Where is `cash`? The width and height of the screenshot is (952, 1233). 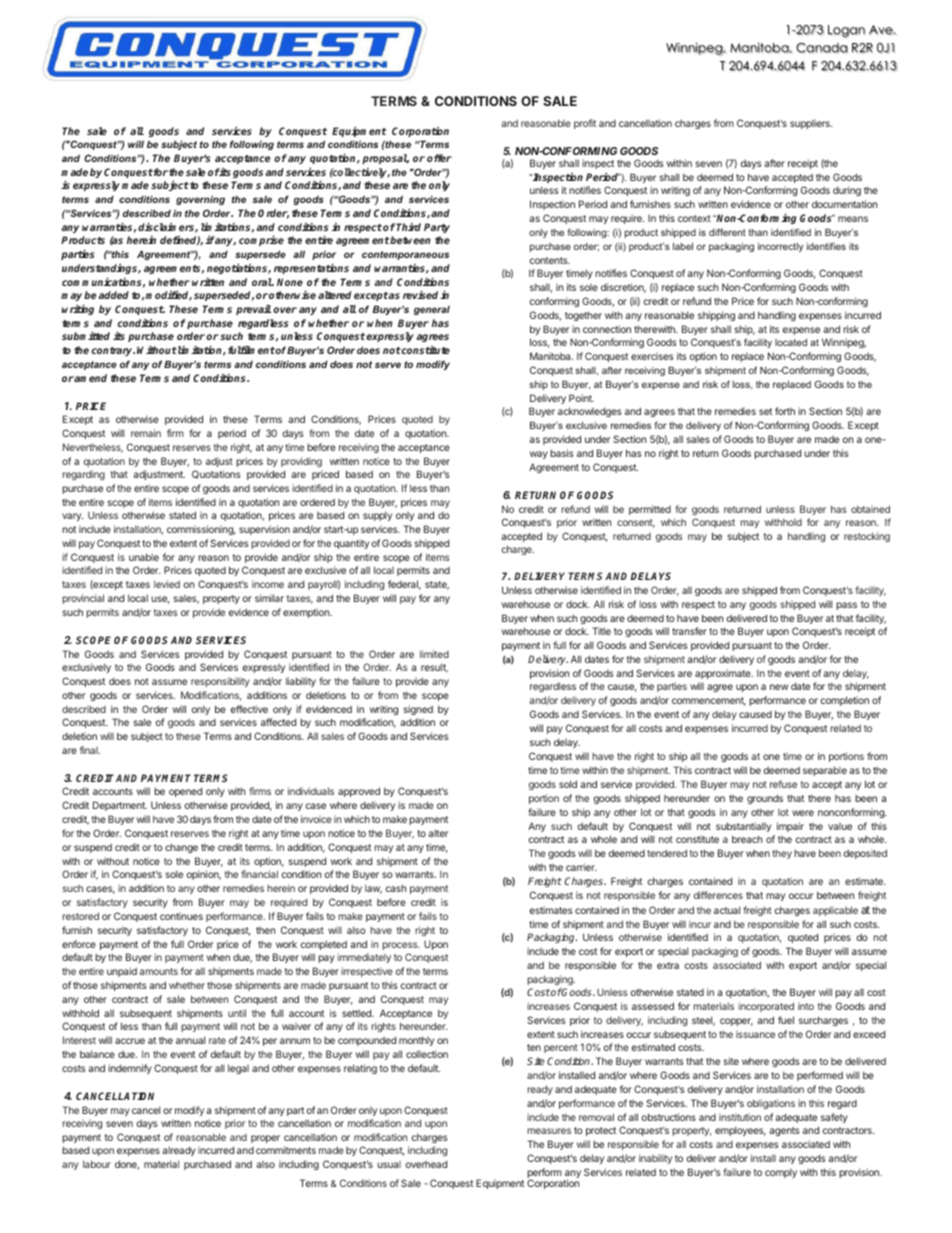 cash is located at coordinates (396, 888).
